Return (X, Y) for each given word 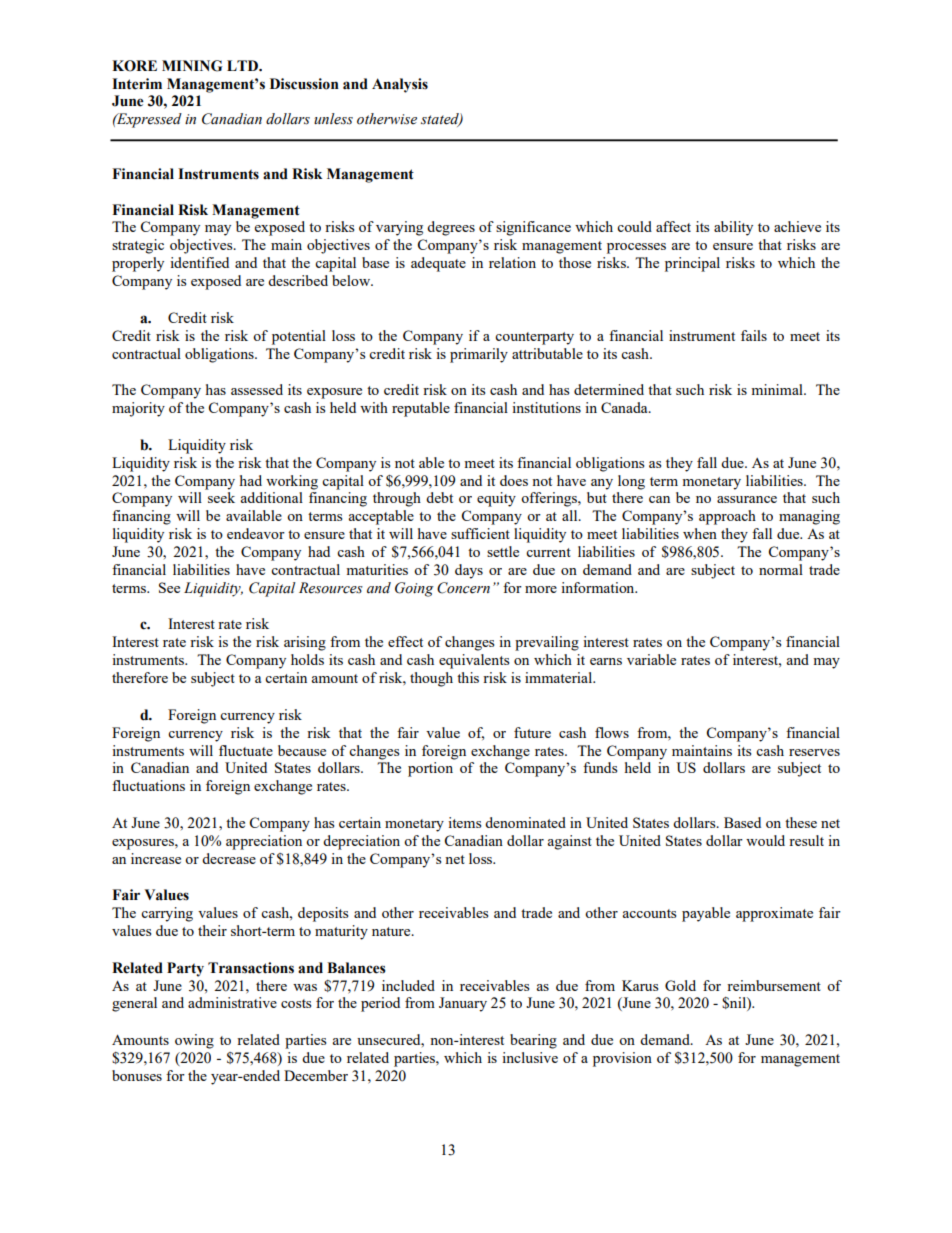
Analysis (400, 85)
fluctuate (246, 750)
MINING (192, 66)
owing (194, 1041)
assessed (257, 389)
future (532, 732)
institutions (546, 407)
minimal (778, 389)
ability (733, 228)
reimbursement (774, 985)
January (463, 1004)
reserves (814, 752)
